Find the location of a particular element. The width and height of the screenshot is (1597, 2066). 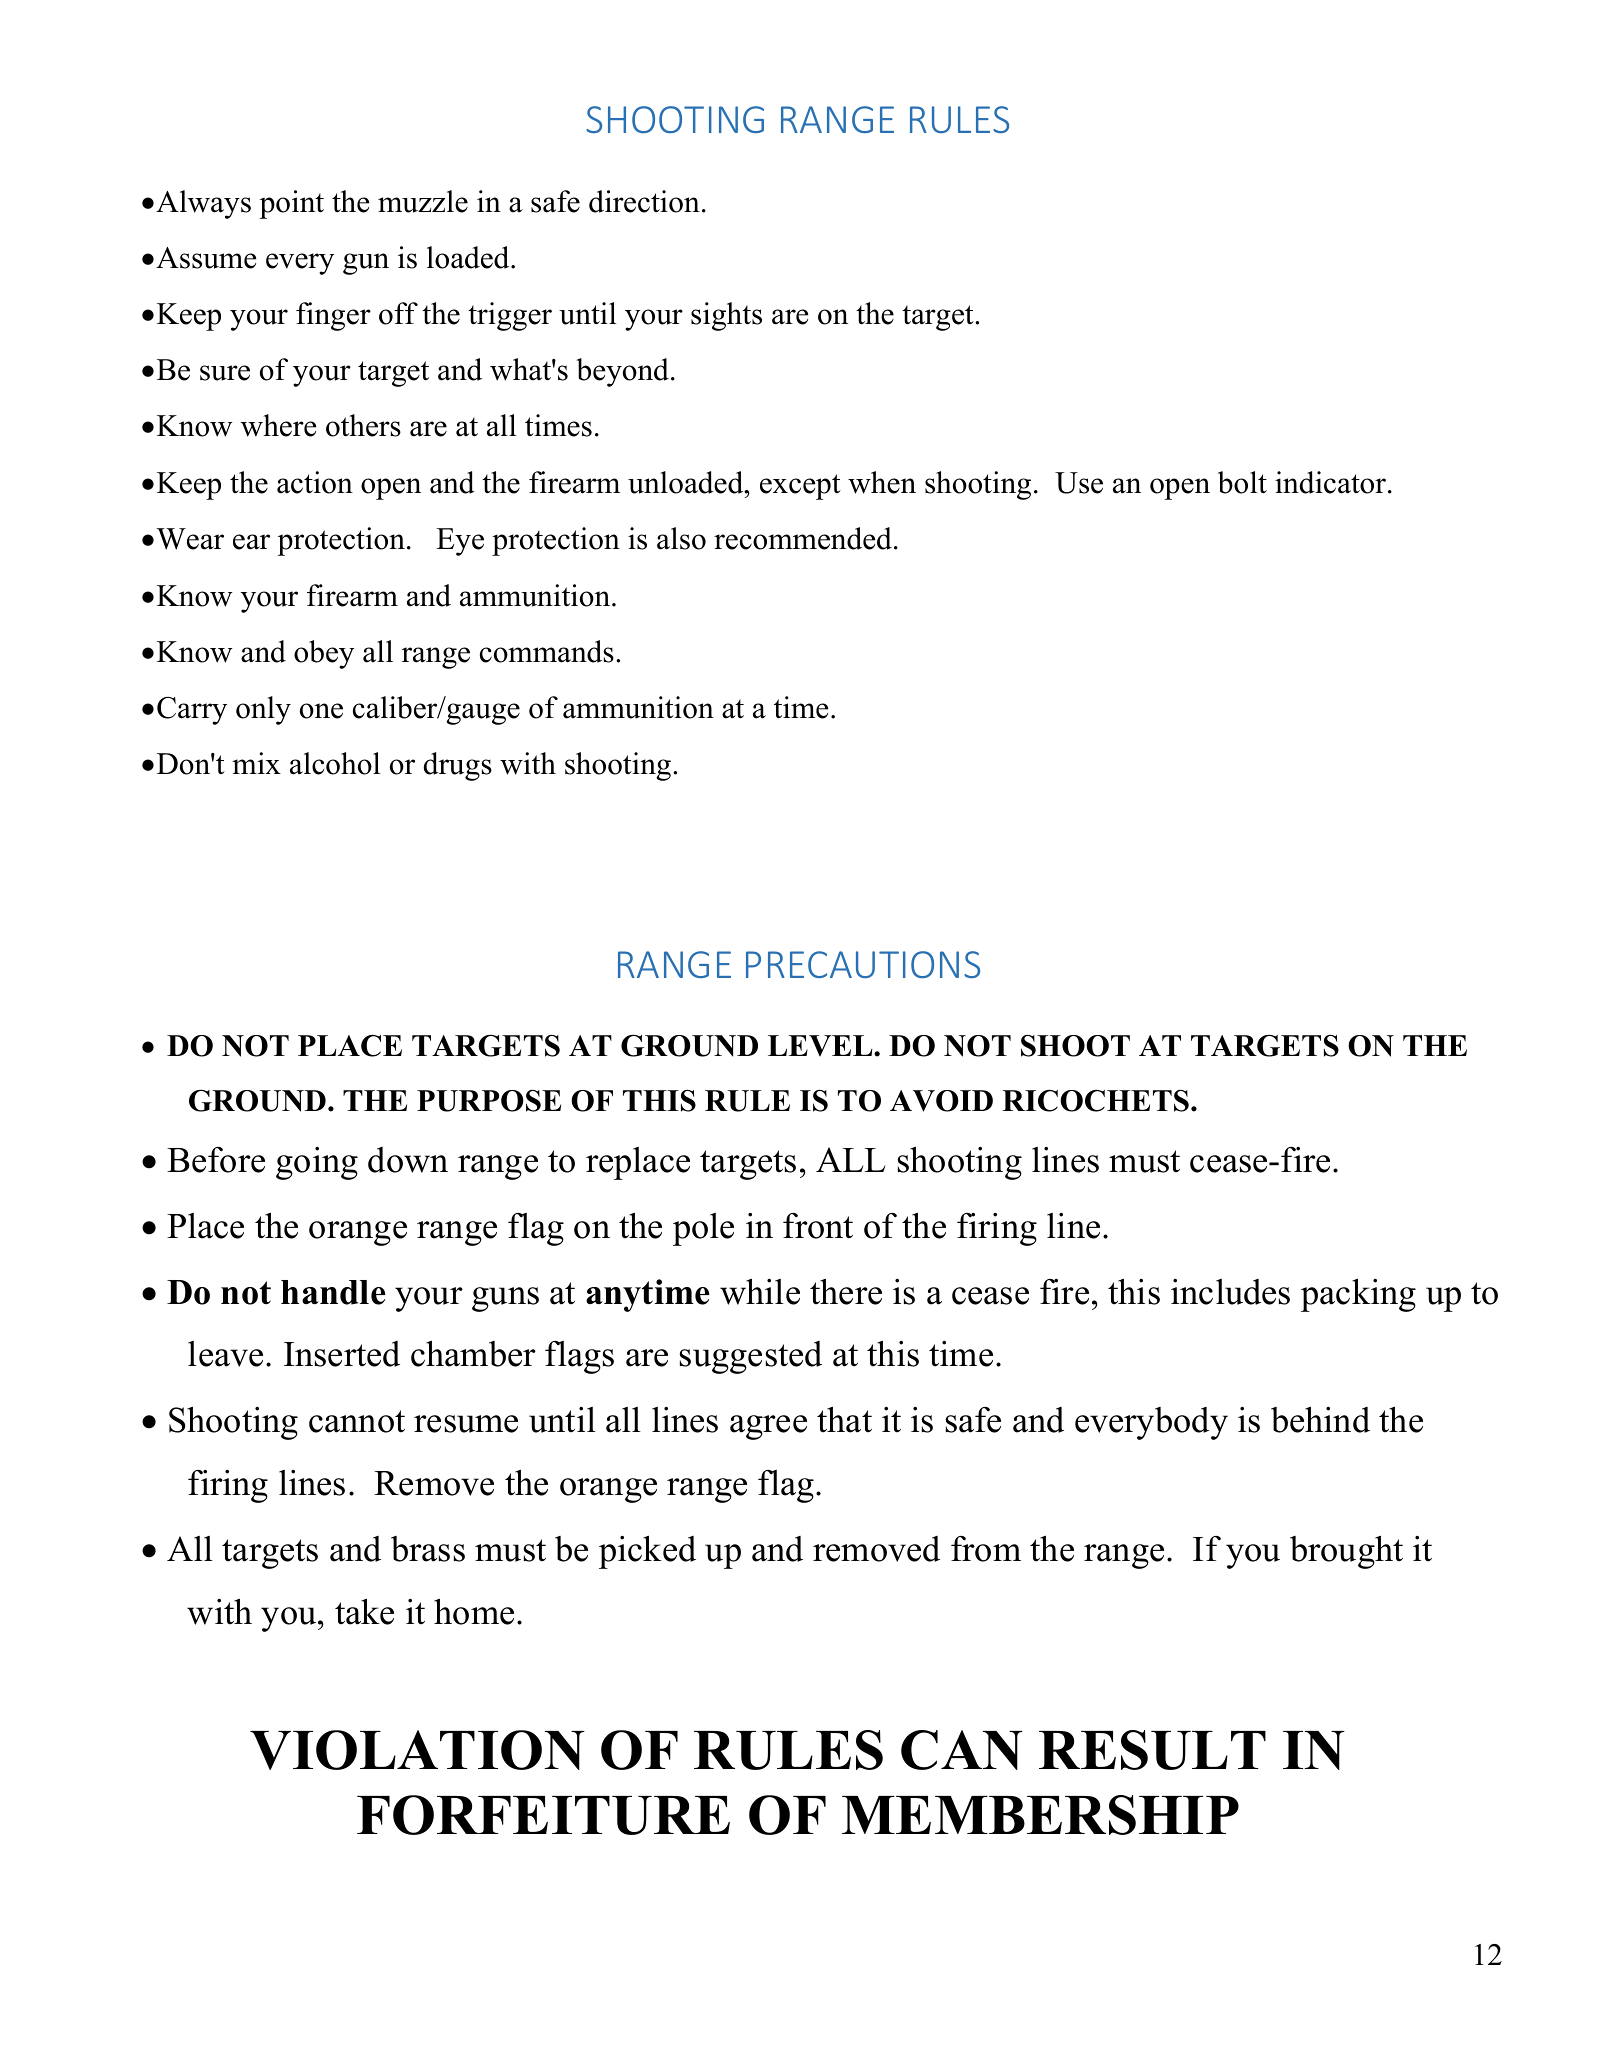

point is located at coordinates (291, 204).
